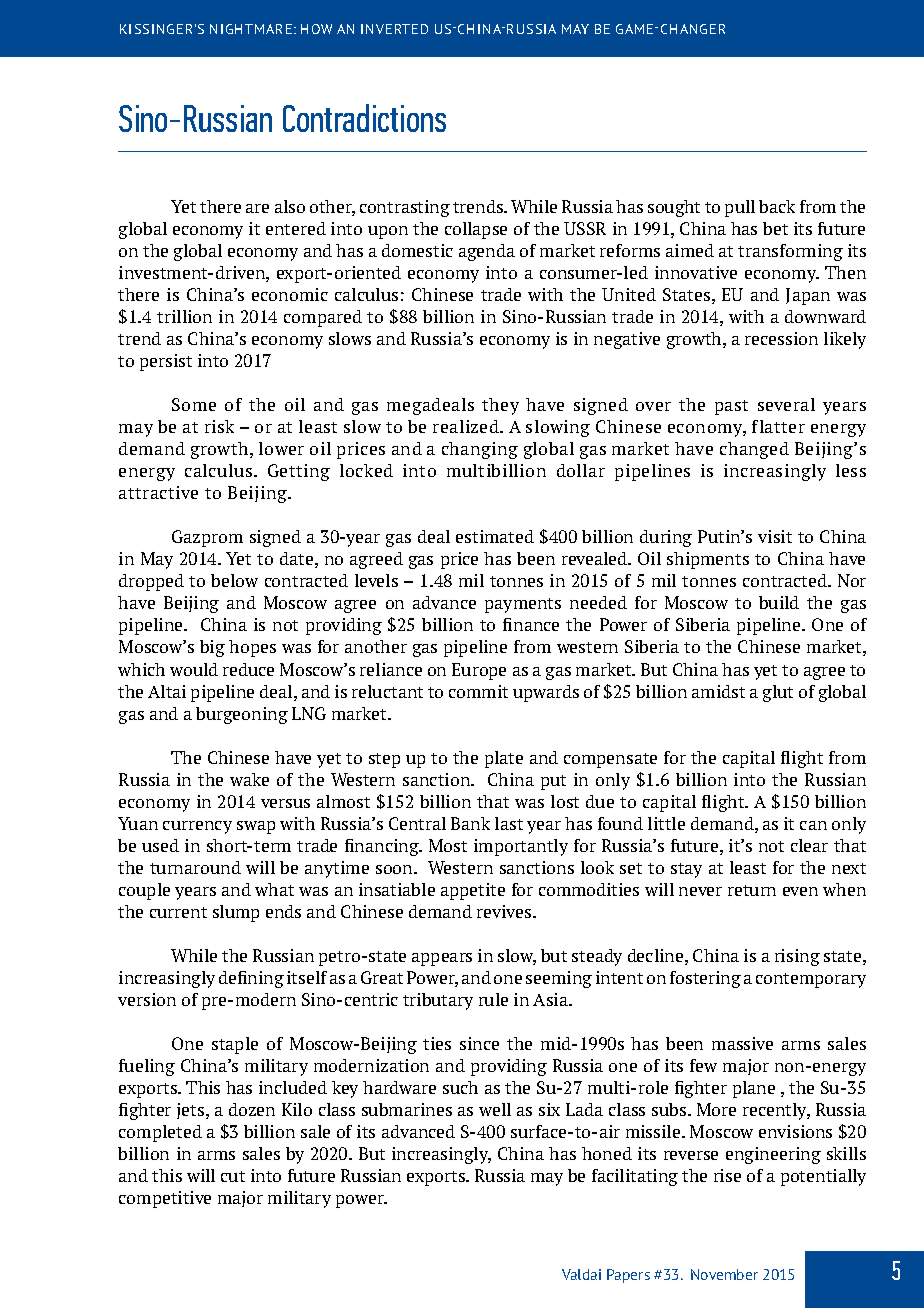  I want to click on big, so click(212, 648).
